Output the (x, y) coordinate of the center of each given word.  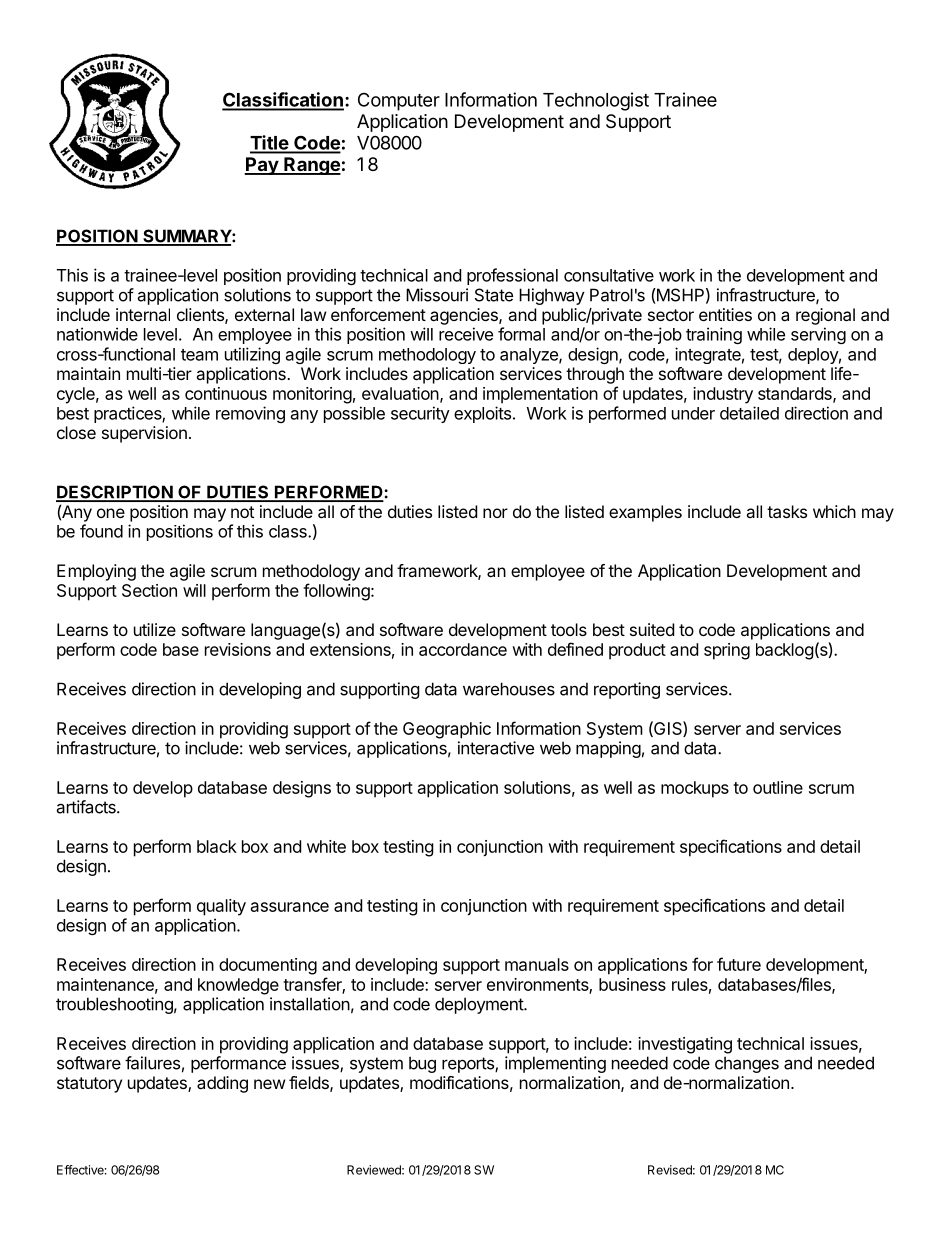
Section (149, 590)
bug (422, 1064)
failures (152, 1063)
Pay (262, 166)
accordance (463, 649)
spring (727, 651)
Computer (399, 101)
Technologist (596, 101)
